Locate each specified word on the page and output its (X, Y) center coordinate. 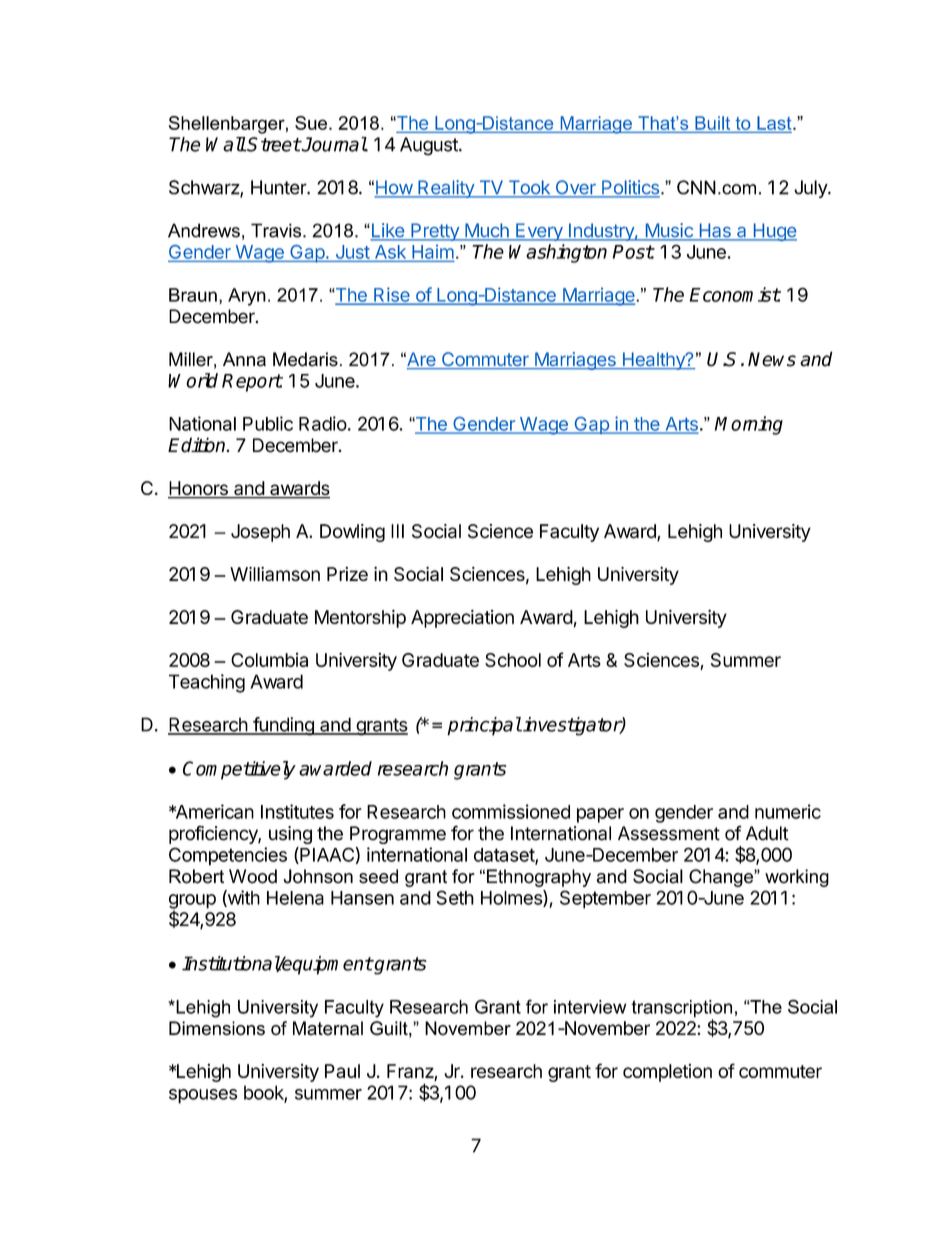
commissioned (511, 811)
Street (273, 144)
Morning (749, 425)
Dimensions (217, 1028)
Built (712, 123)
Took (529, 188)
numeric (788, 811)
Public (268, 423)
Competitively (239, 770)
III (397, 531)
